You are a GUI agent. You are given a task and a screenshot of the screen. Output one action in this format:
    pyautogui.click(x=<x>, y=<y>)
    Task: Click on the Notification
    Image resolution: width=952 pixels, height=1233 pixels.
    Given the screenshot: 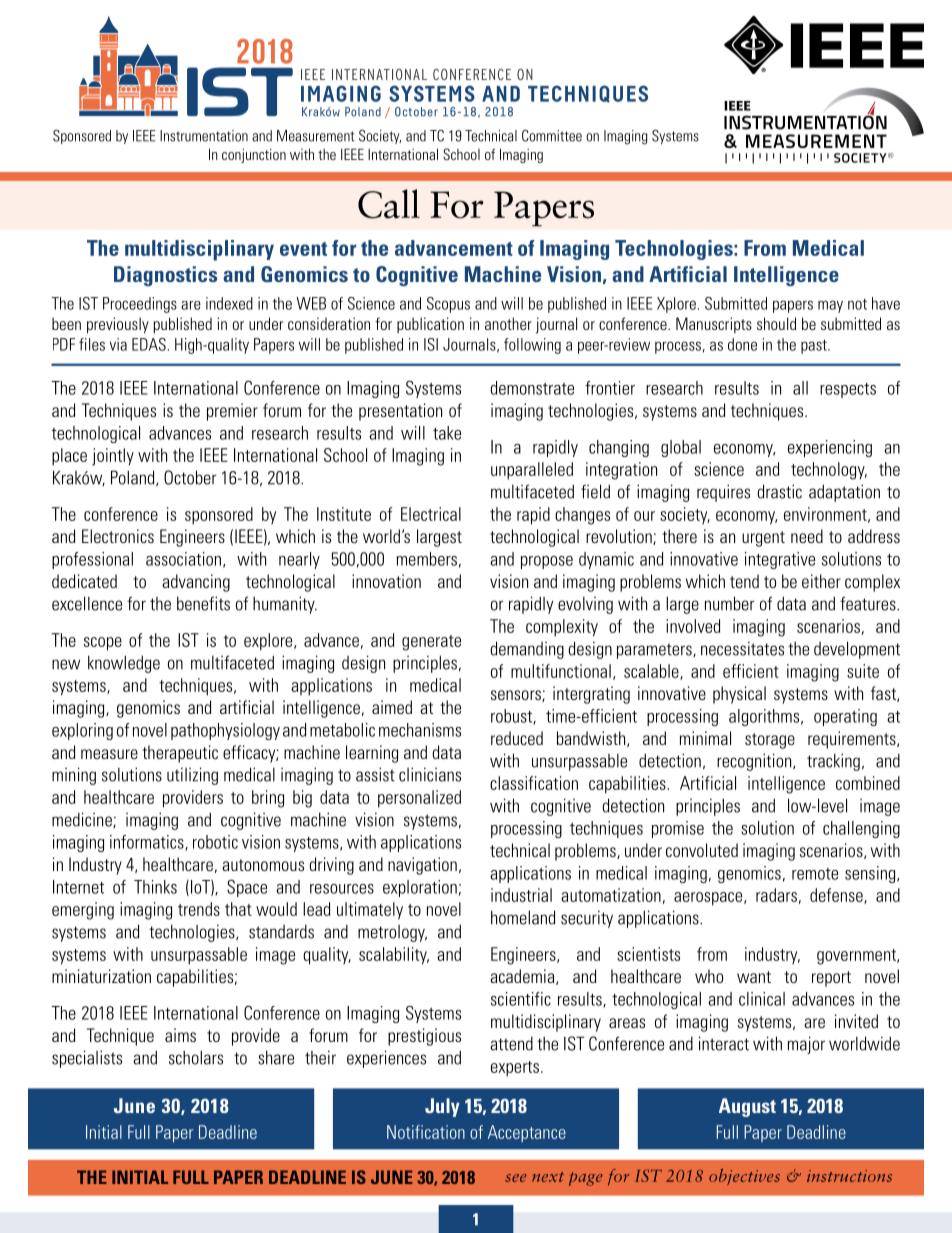 What is the action you would take?
    pyautogui.click(x=426, y=1132)
